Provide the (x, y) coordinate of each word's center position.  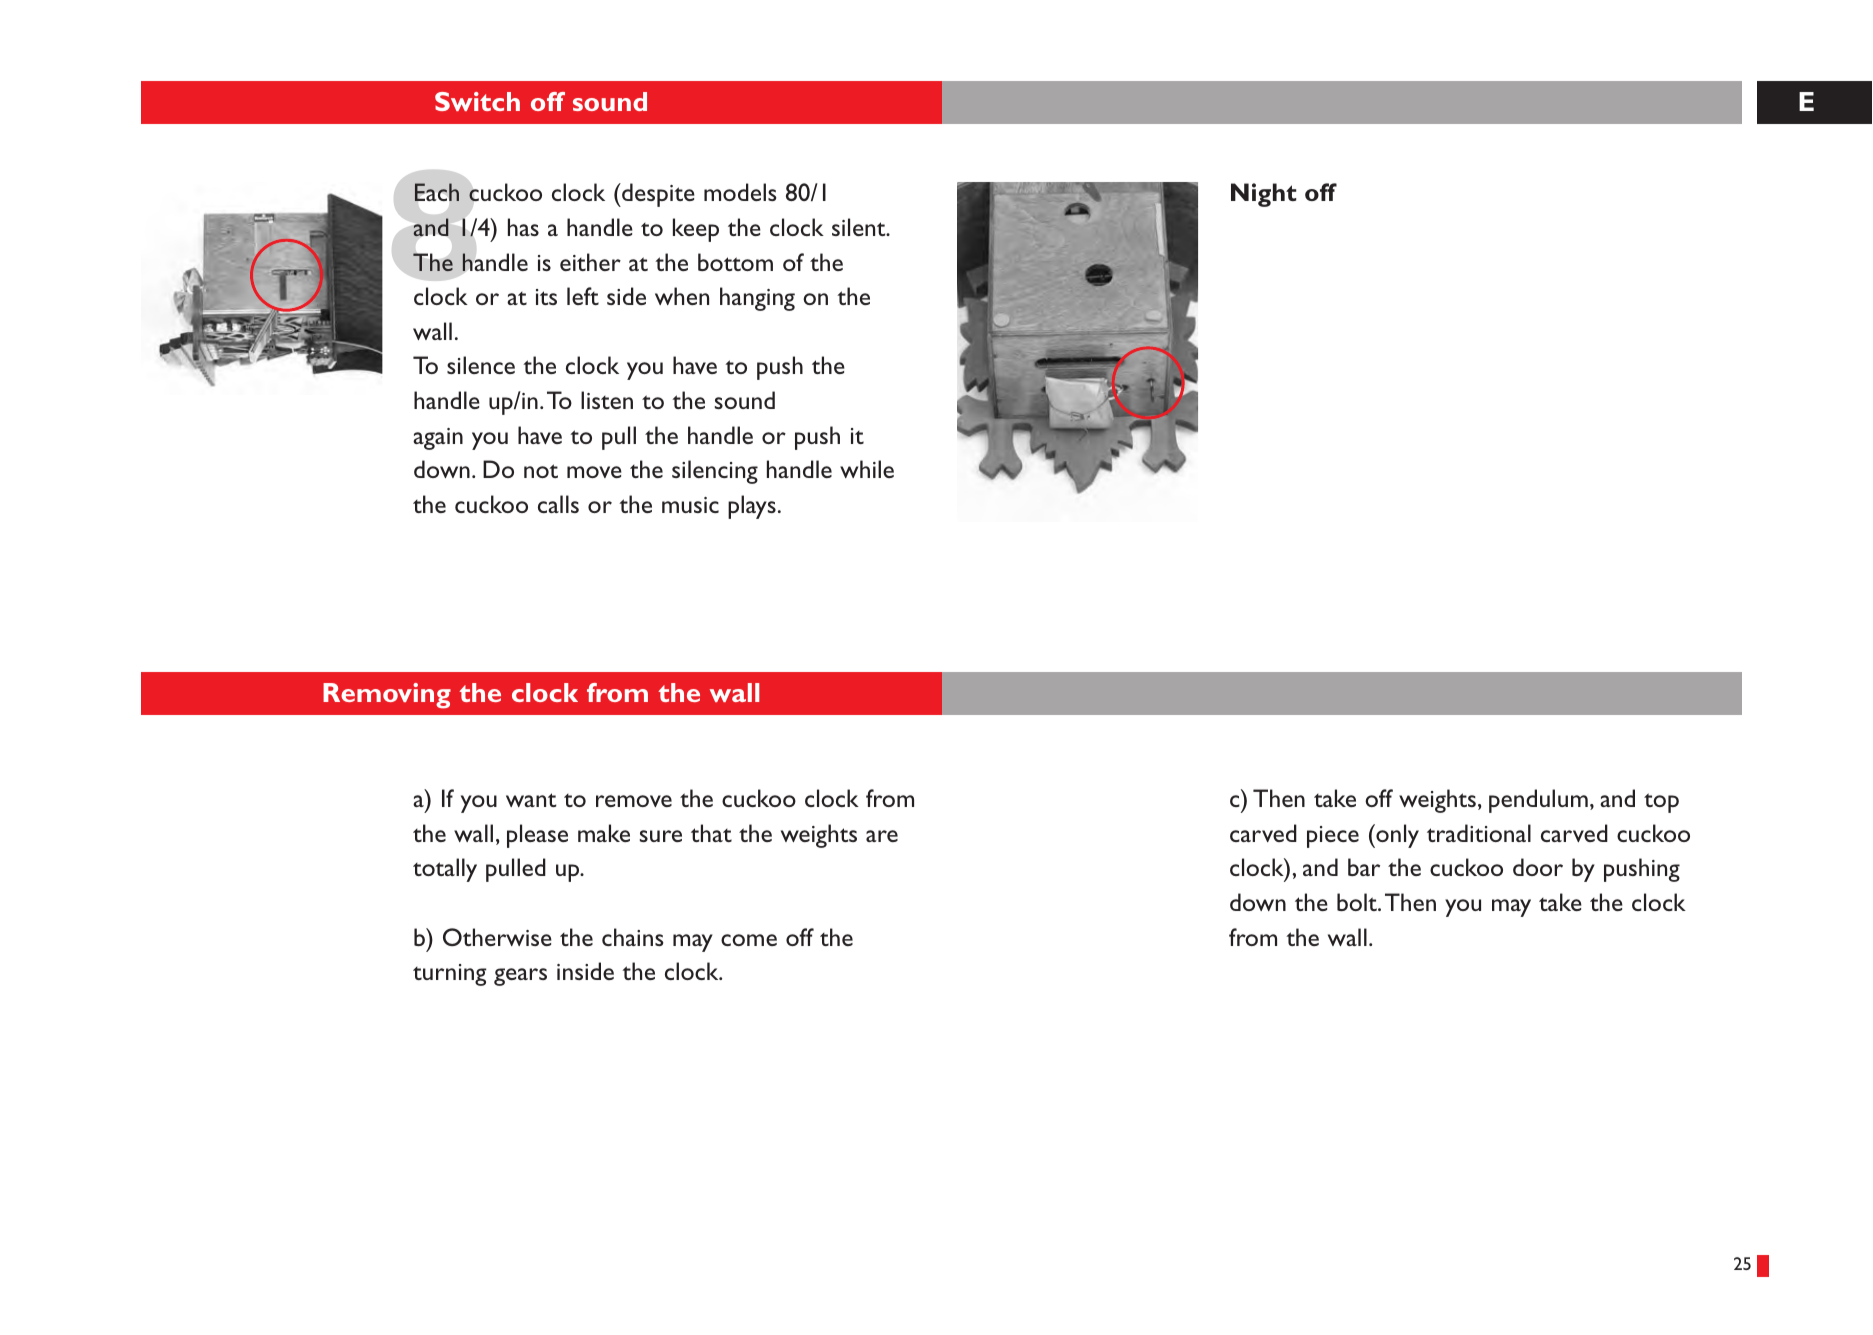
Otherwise (497, 937)
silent (860, 227)
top (1661, 803)
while (867, 469)
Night (1263, 195)
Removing (387, 696)
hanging (757, 299)
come (749, 940)
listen (607, 400)
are (882, 836)
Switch (477, 101)
